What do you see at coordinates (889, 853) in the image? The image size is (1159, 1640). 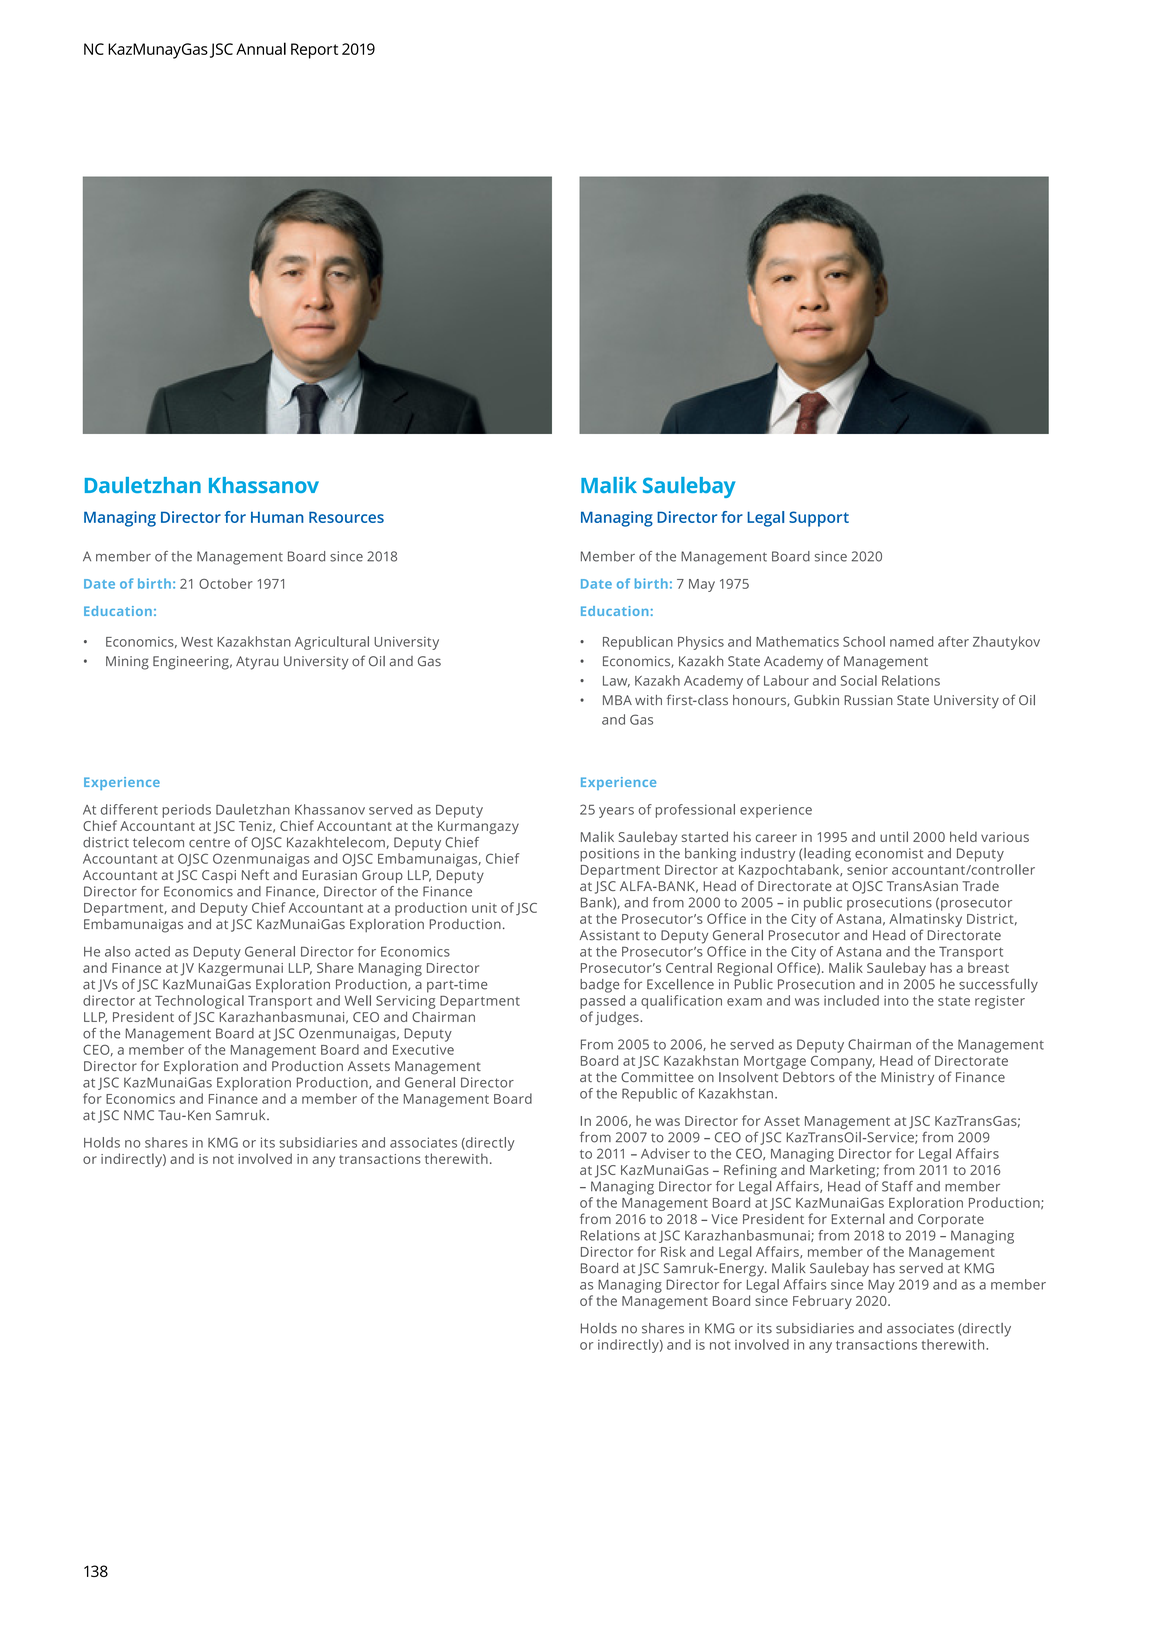 I see `economist` at bounding box center [889, 853].
